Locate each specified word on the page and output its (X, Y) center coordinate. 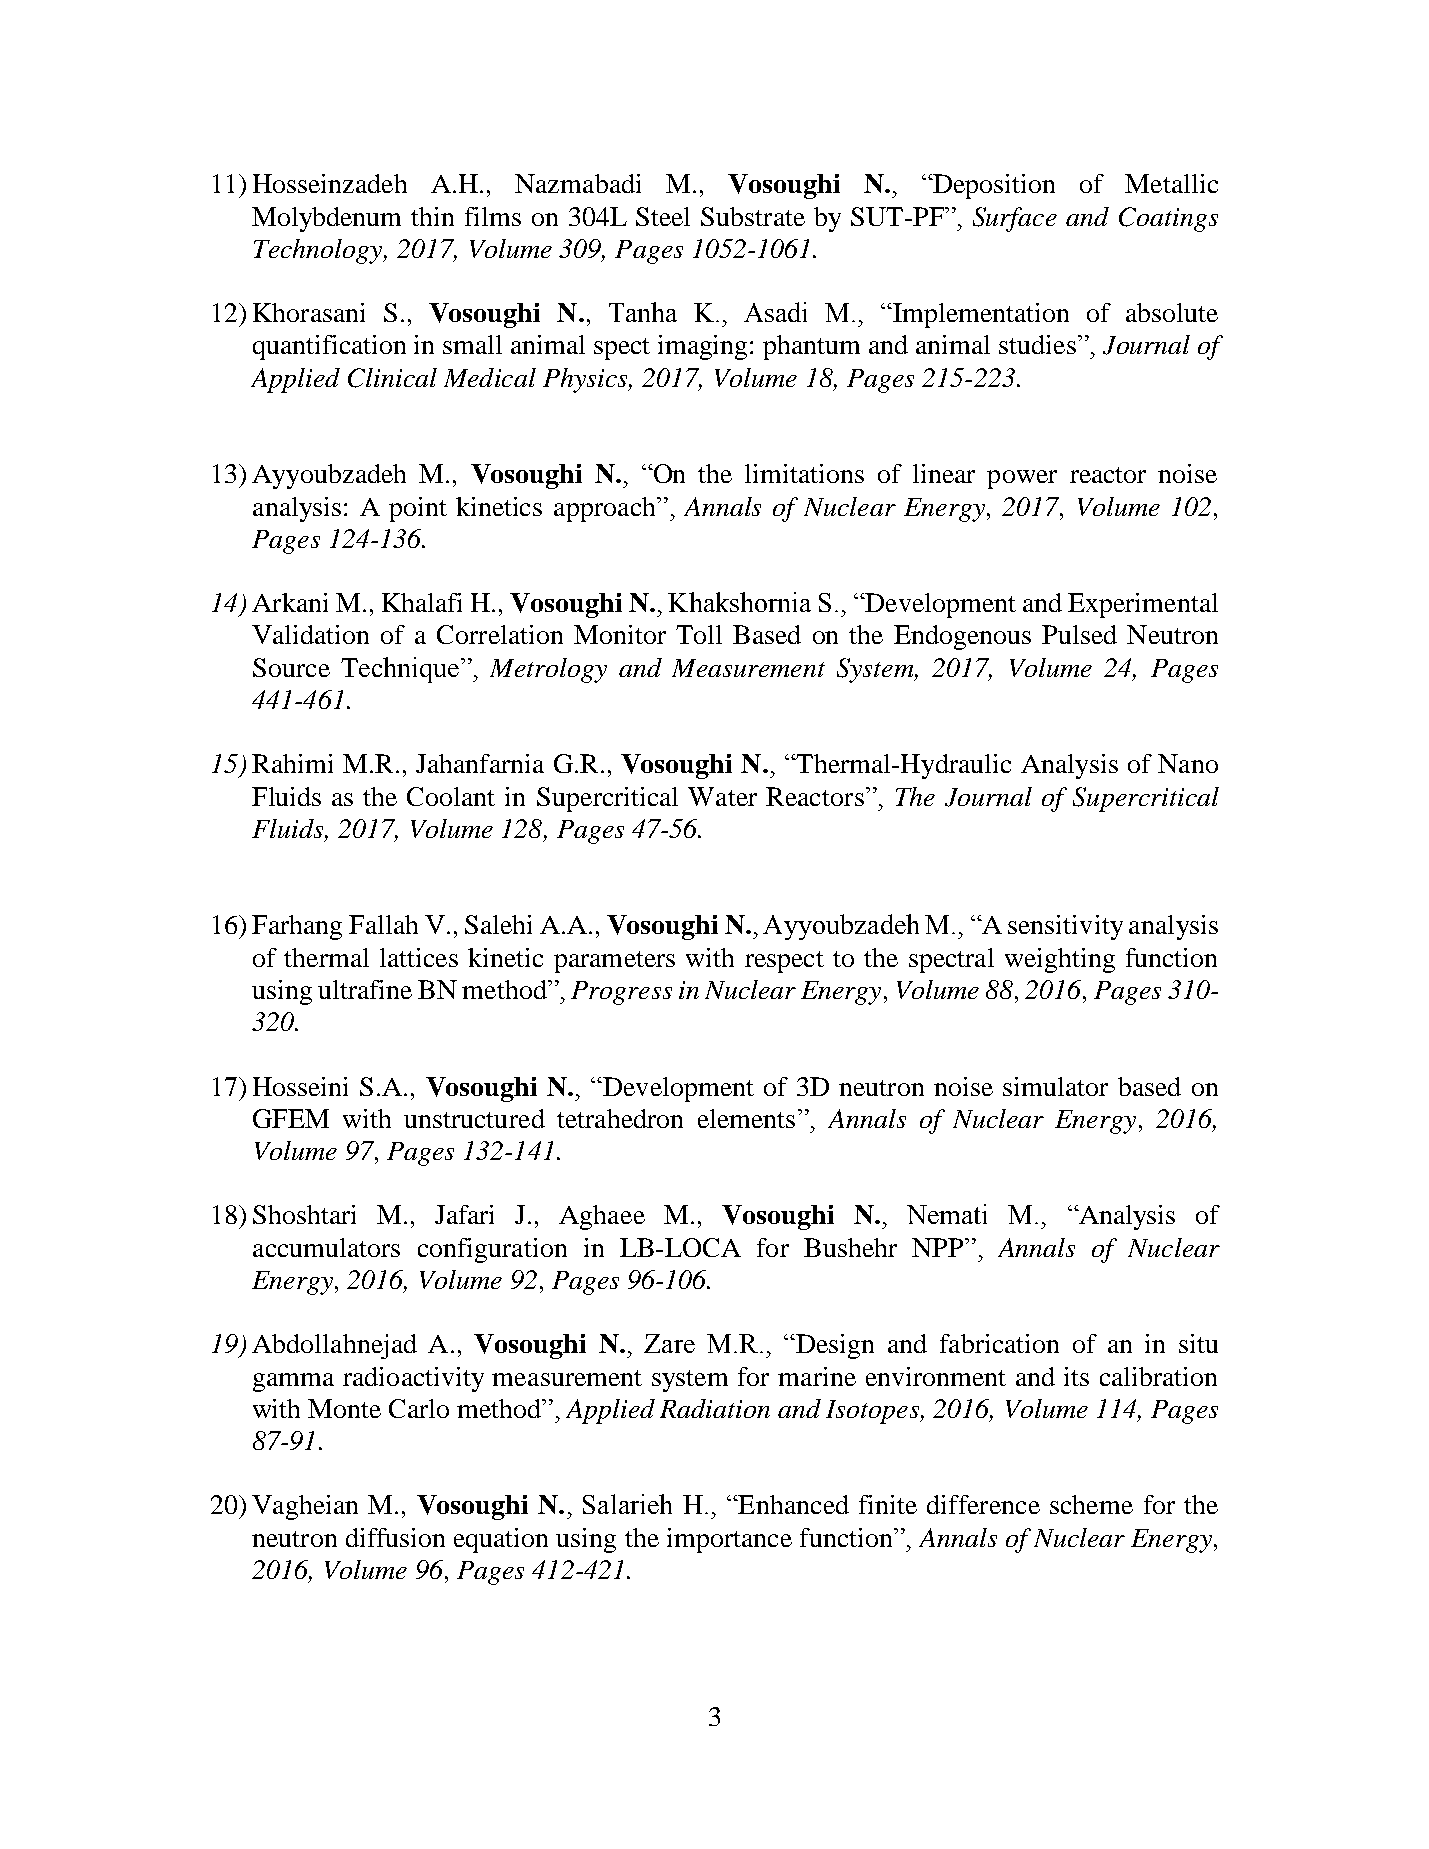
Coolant (451, 796)
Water (722, 796)
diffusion (395, 1537)
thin (432, 216)
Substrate (753, 216)
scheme (1091, 1504)
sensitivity (1065, 927)
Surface (1015, 219)
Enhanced (792, 1504)
